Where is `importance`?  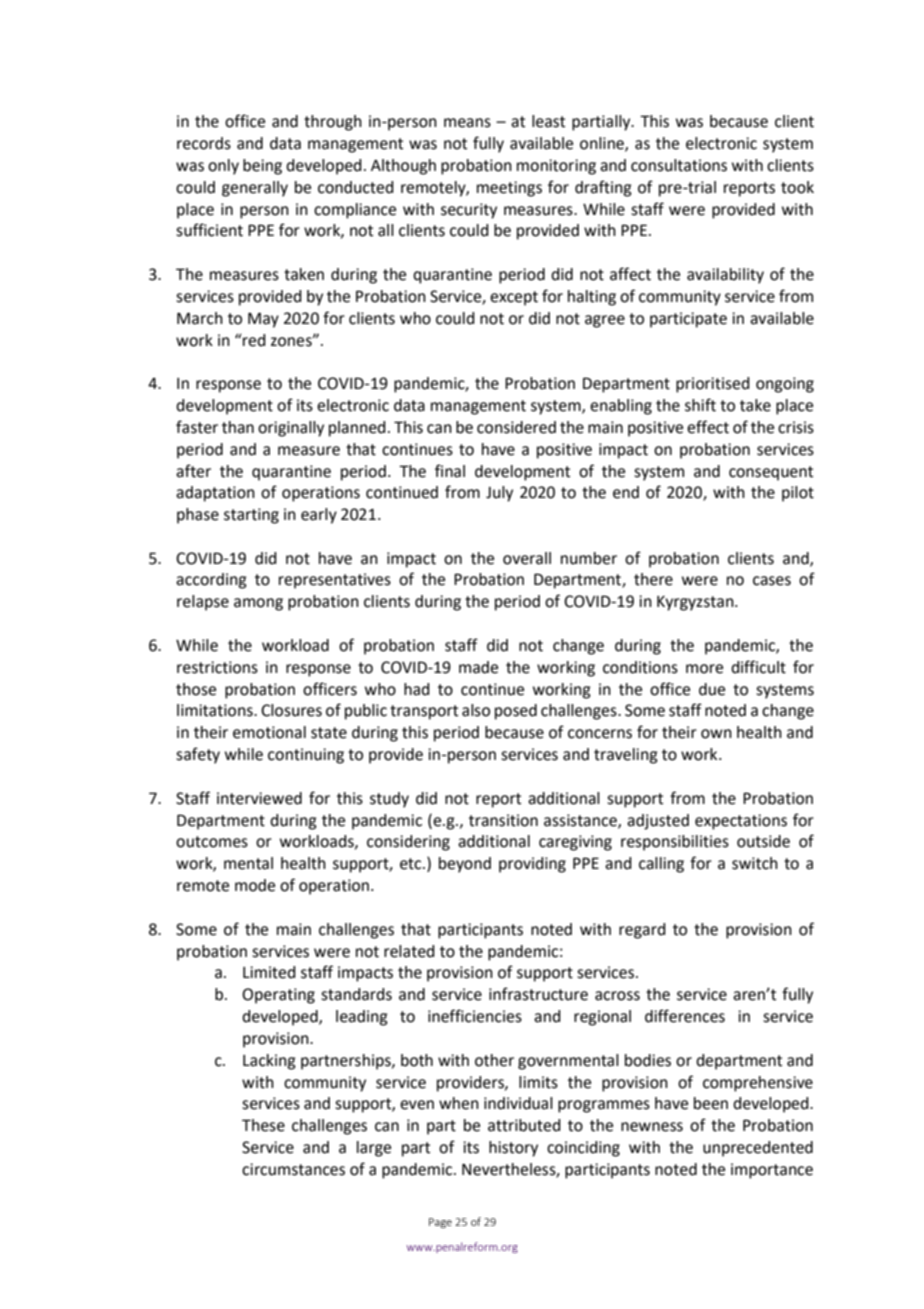
importance is located at coordinates (772, 1171).
